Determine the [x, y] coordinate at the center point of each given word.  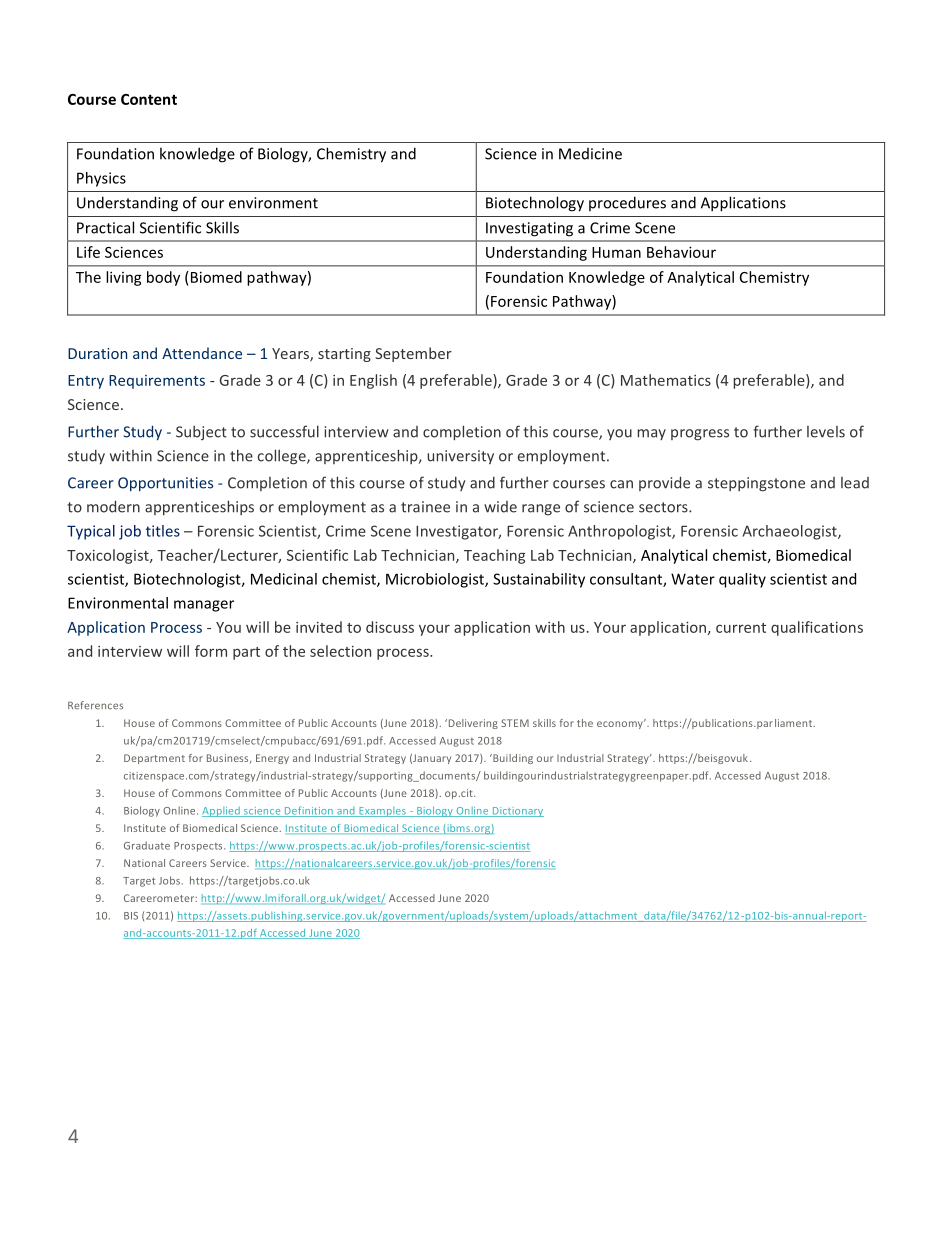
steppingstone [756, 484]
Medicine [590, 154]
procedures [627, 203]
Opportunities [165, 484]
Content [149, 99]
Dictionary [517, 812]
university [460, 457]
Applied [222, 812]
